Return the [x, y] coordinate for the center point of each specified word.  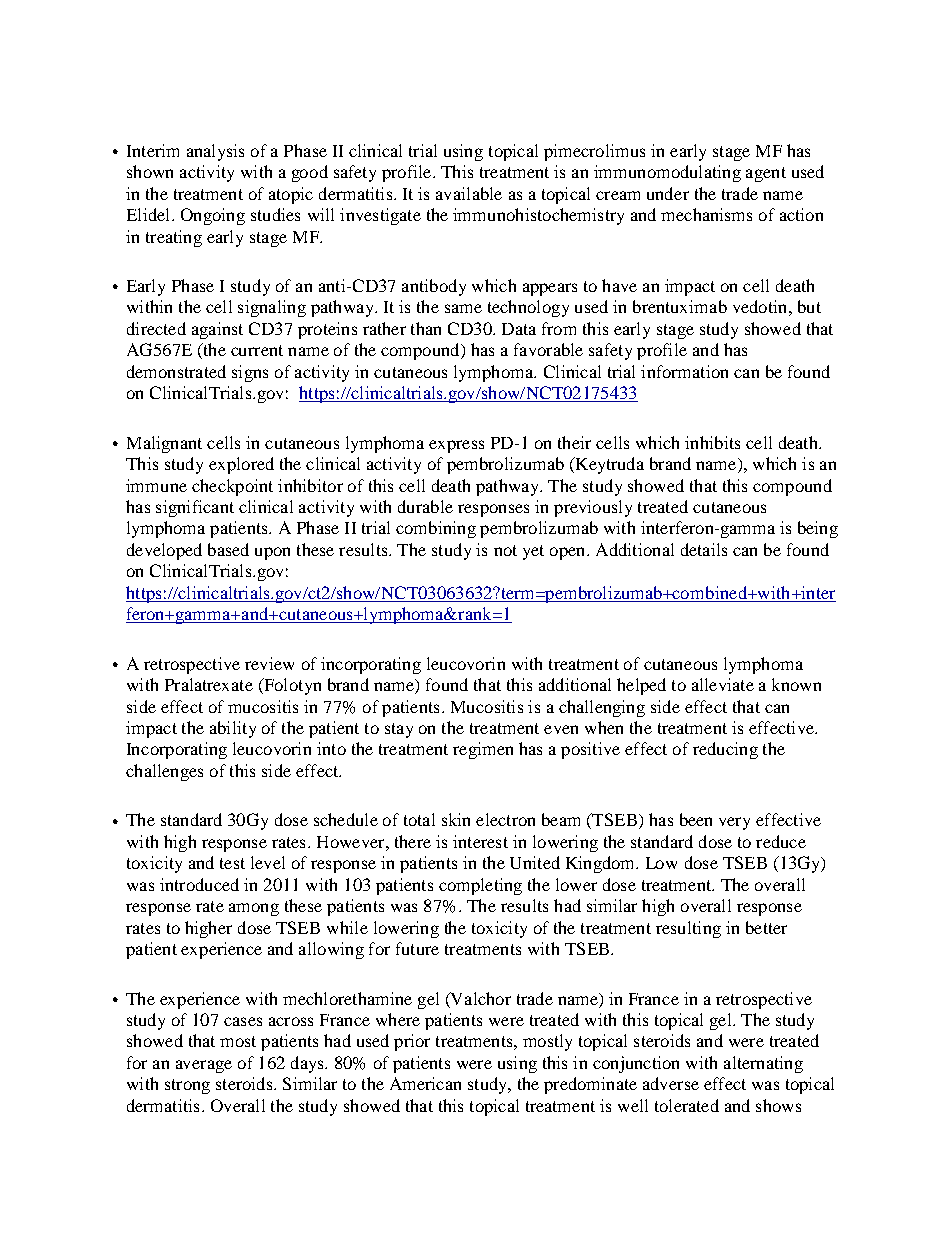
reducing [725, 750]
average [204, 1066]
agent [766, 174]
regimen [483, 750]
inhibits [712, 442]
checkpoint [232, 487]
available [469, 193]
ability [233, 729]
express [456, 446]
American [425, 1083]
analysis [215, 152]
